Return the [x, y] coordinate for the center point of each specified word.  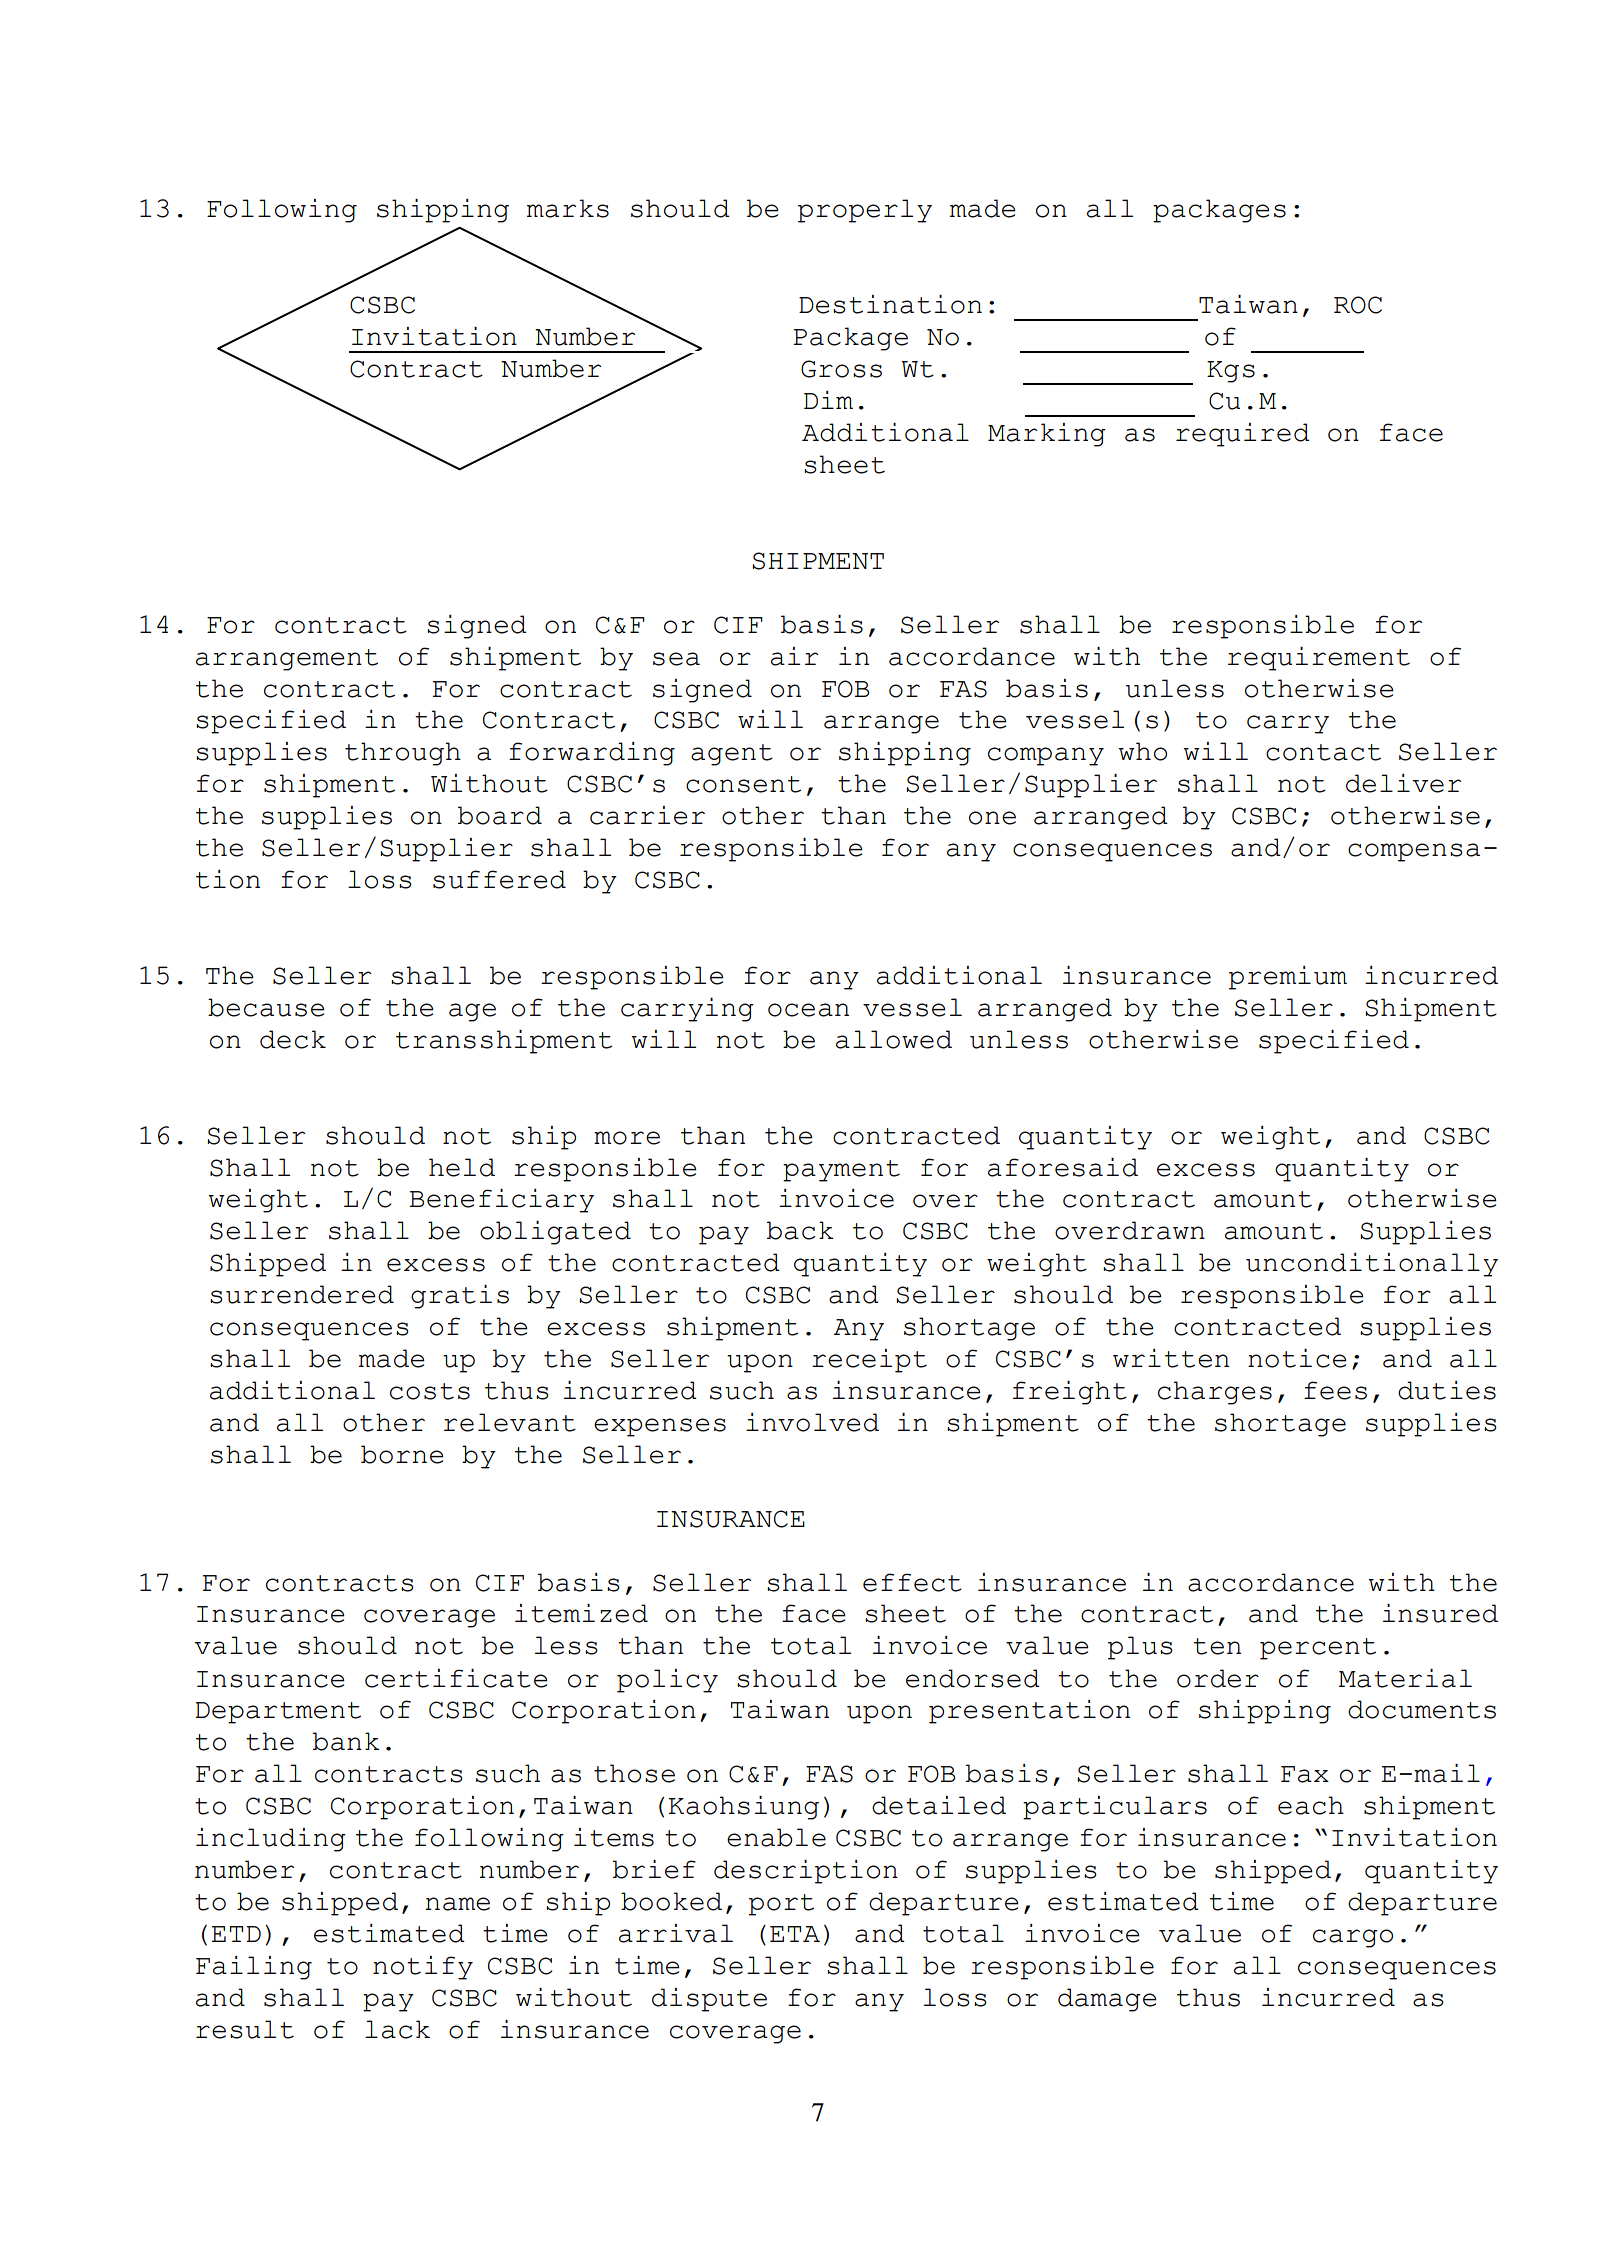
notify [423, 1968]
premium [1288, 978]
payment [841, 1171]
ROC [1358, 305]
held [462, 1167]
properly [865, 211]
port [781, 1905]
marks [568, 208]
